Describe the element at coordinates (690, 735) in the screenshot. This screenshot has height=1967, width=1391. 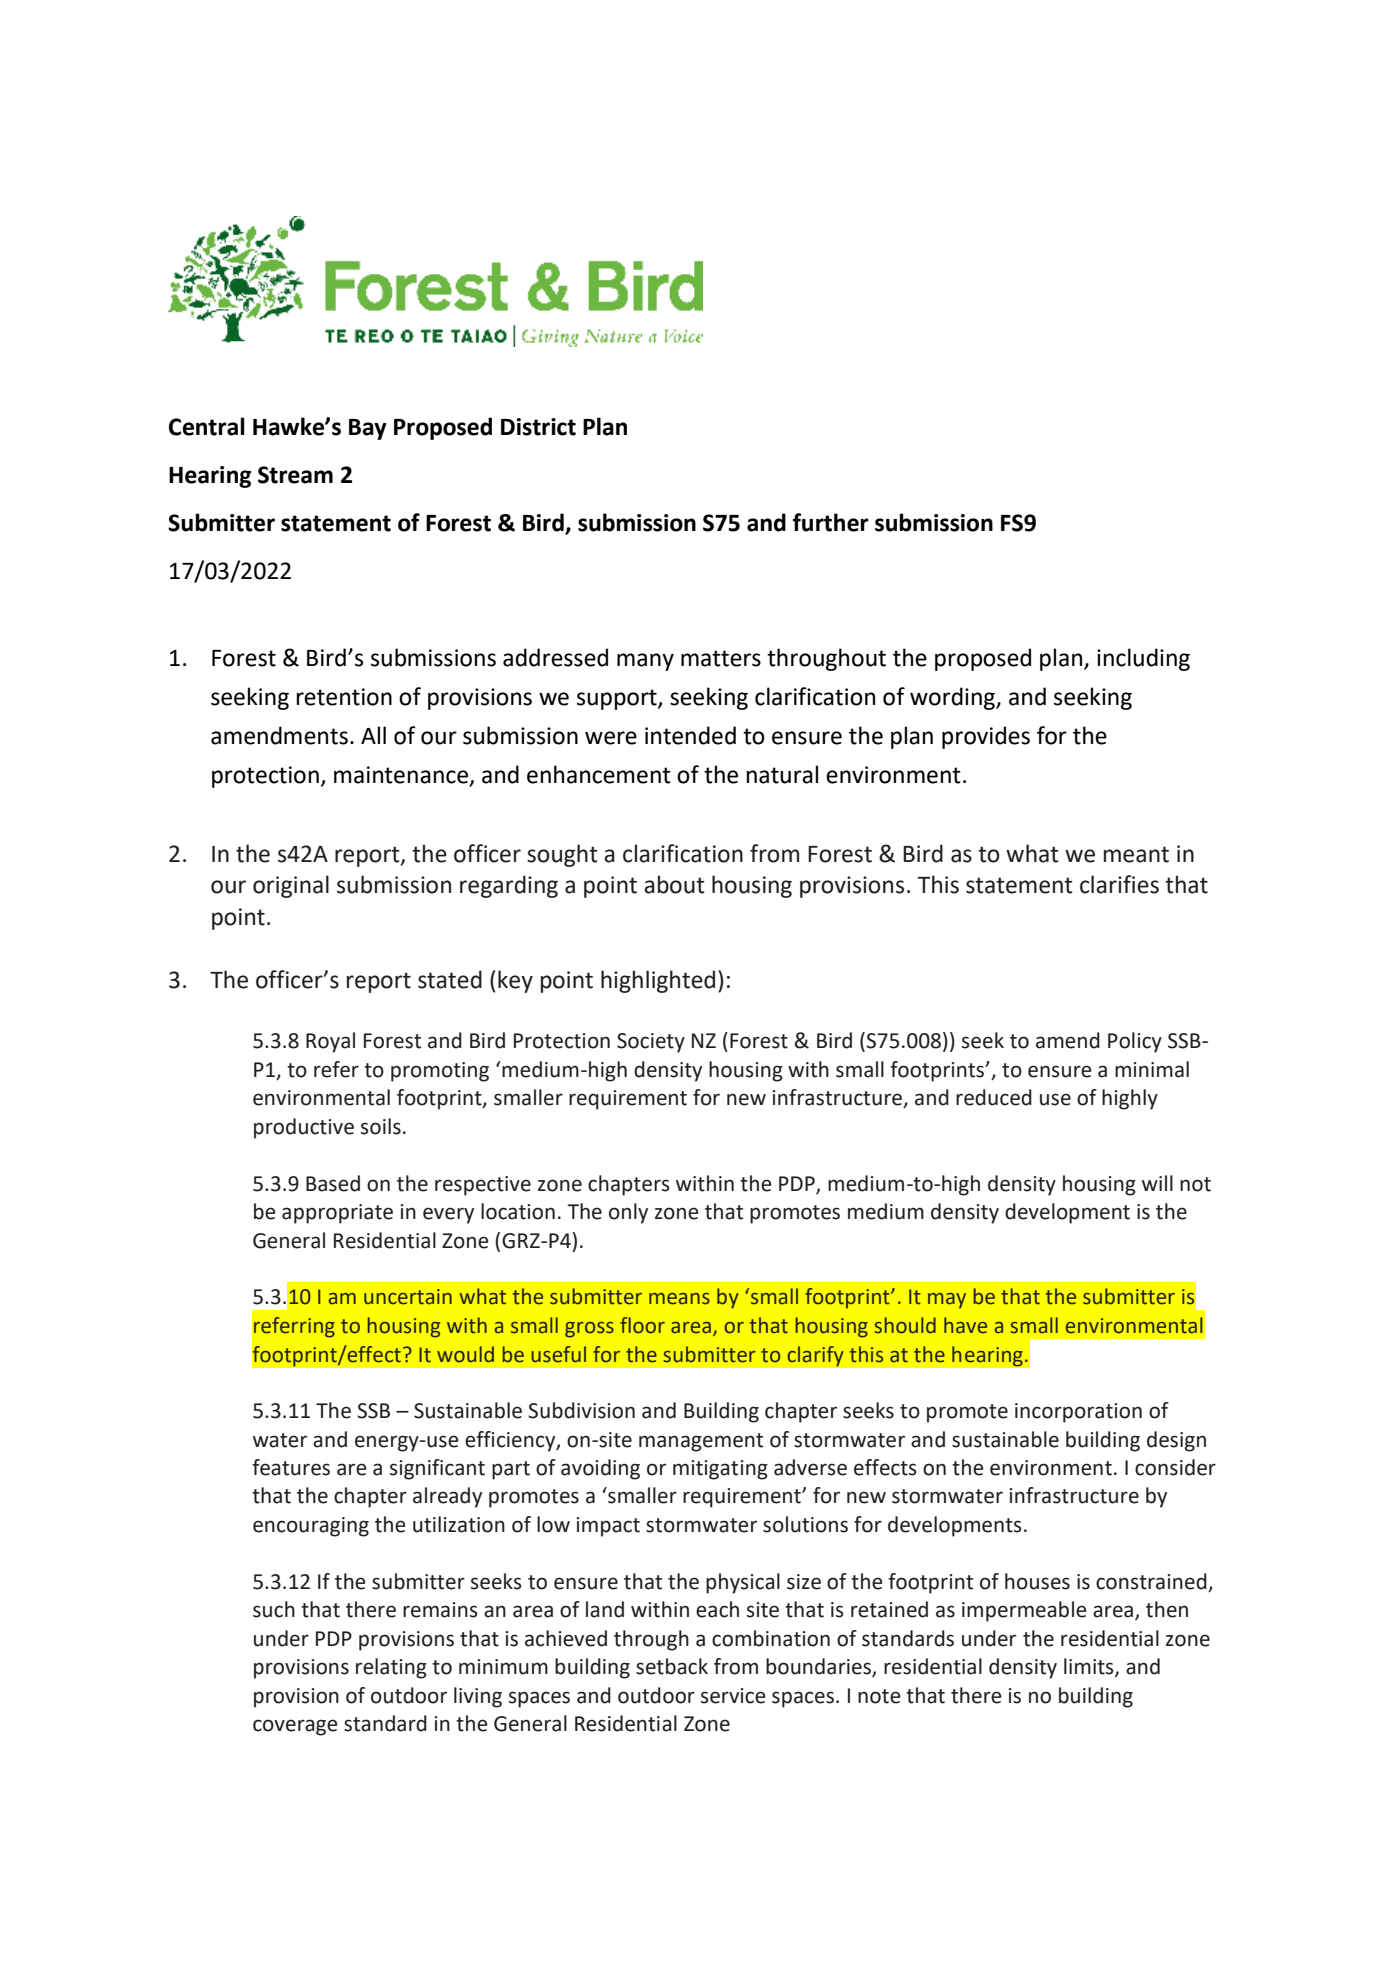
I see `intended` at that location.
